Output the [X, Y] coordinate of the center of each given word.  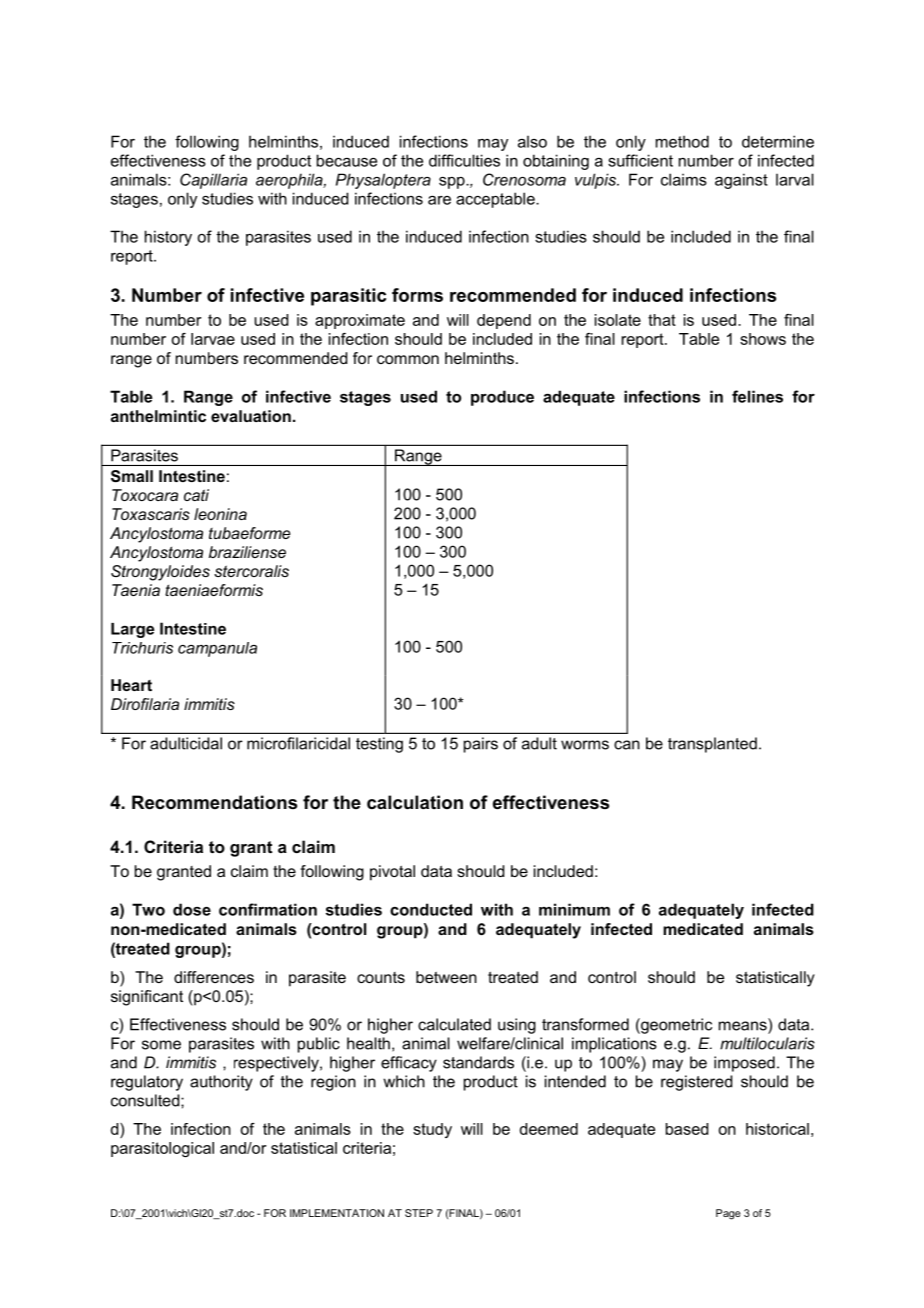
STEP [419, 1213]
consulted [146, 1100]
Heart [131, 685]
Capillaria [213, 181]
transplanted [712, 745]
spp [453, 183]
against [741, 181]
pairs [481, 745]
